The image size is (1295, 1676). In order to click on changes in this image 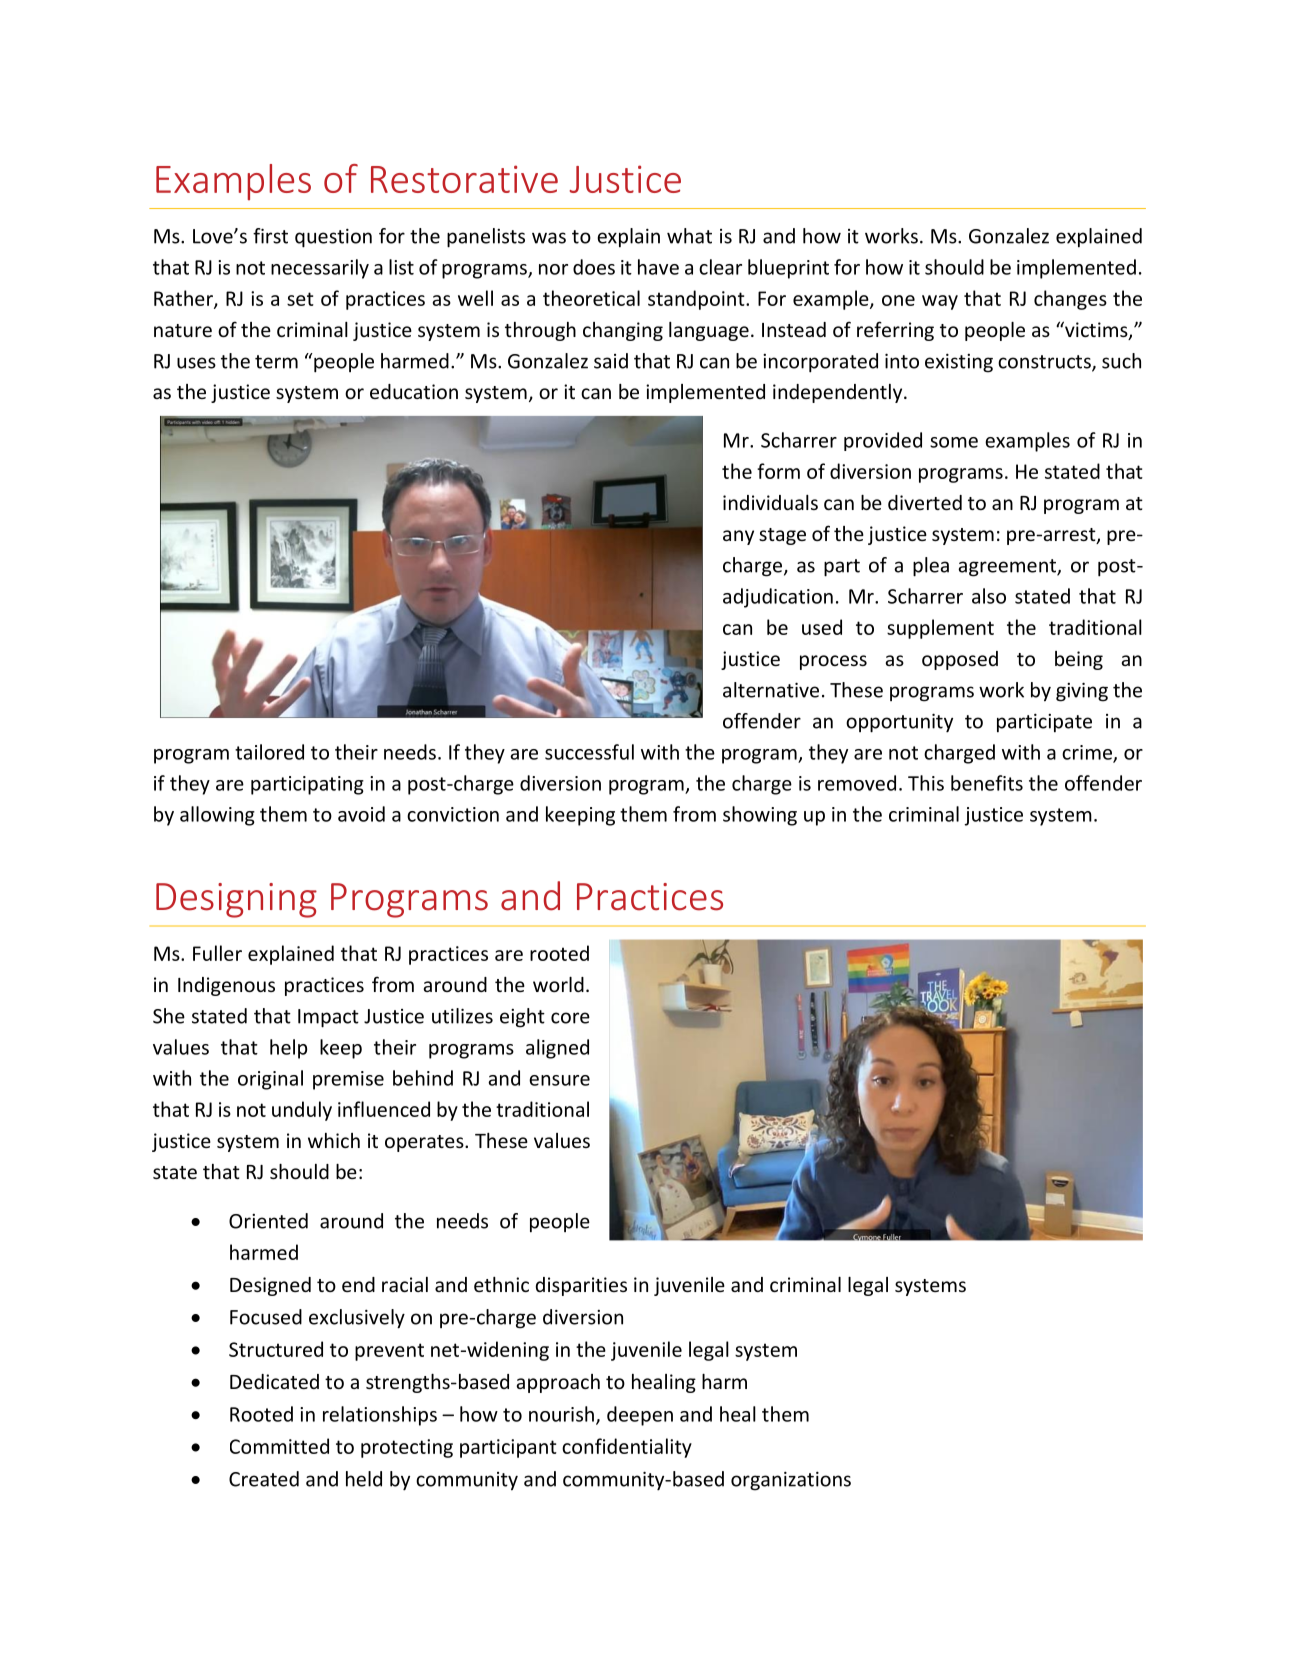, I will do `click(1070, 300)`.
